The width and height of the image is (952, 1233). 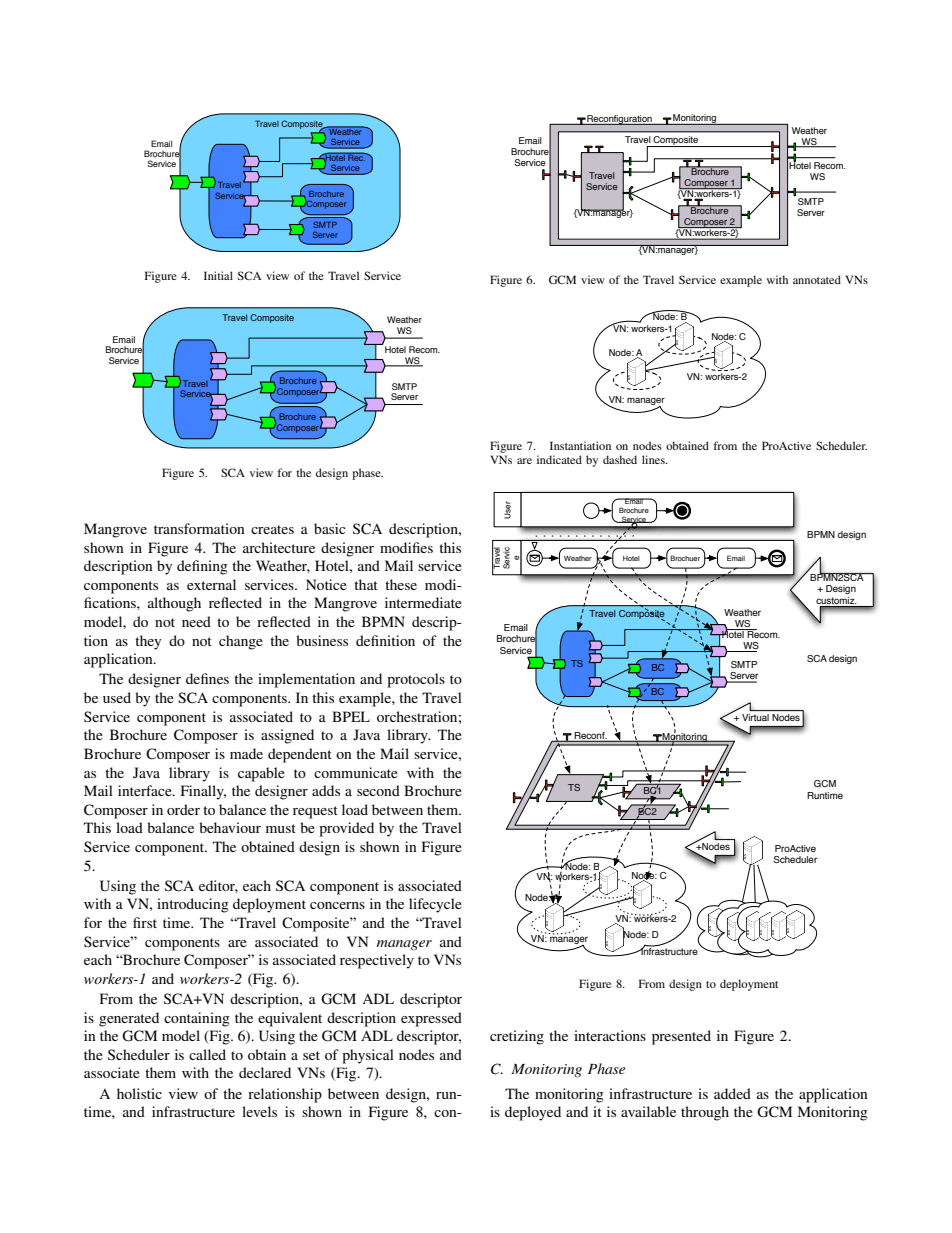 What do you see at coordinates (559, 459) in the image?
I see `indicated` at bounding box center [559, 459].
